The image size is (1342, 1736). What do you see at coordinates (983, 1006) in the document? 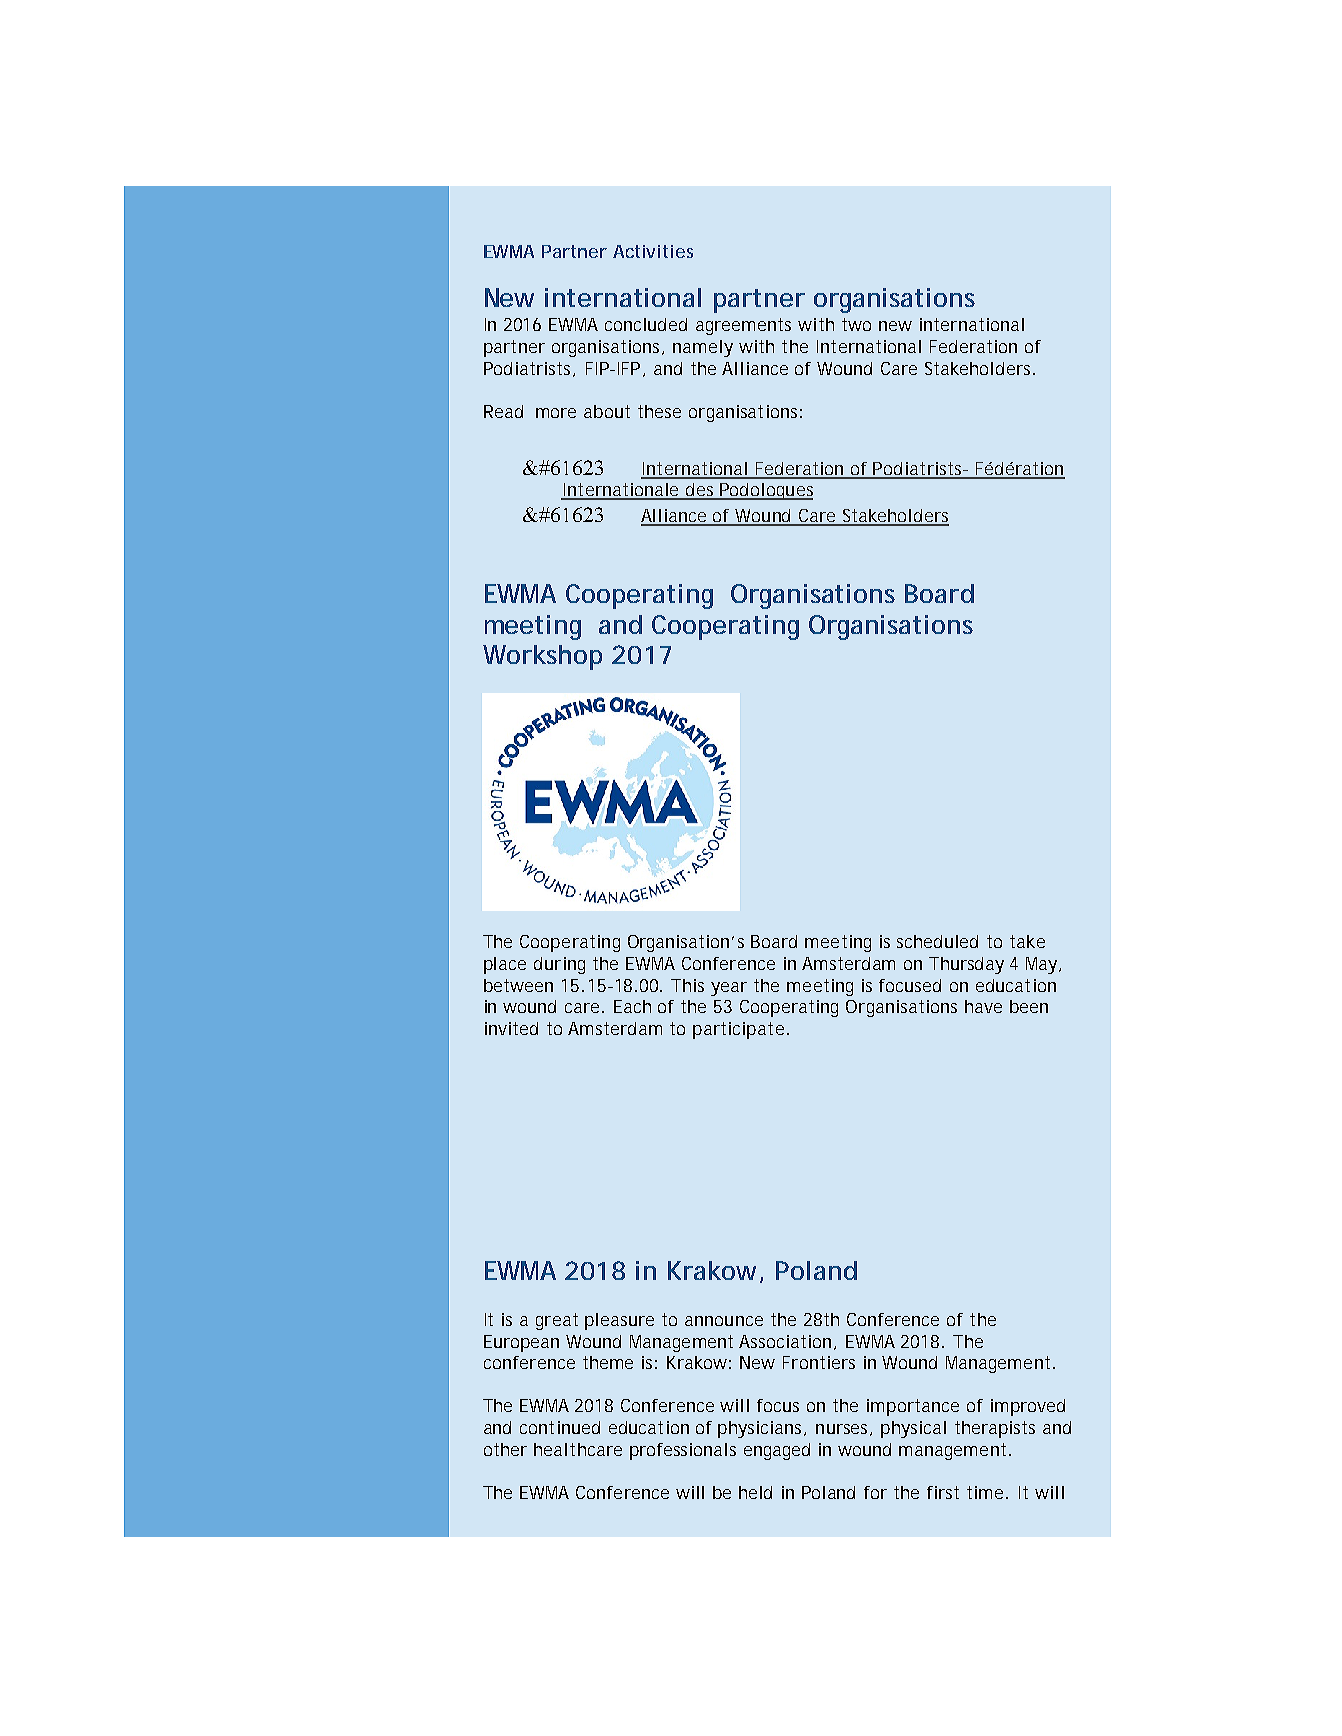
I see `have` at bounding box center [983, 1006].
